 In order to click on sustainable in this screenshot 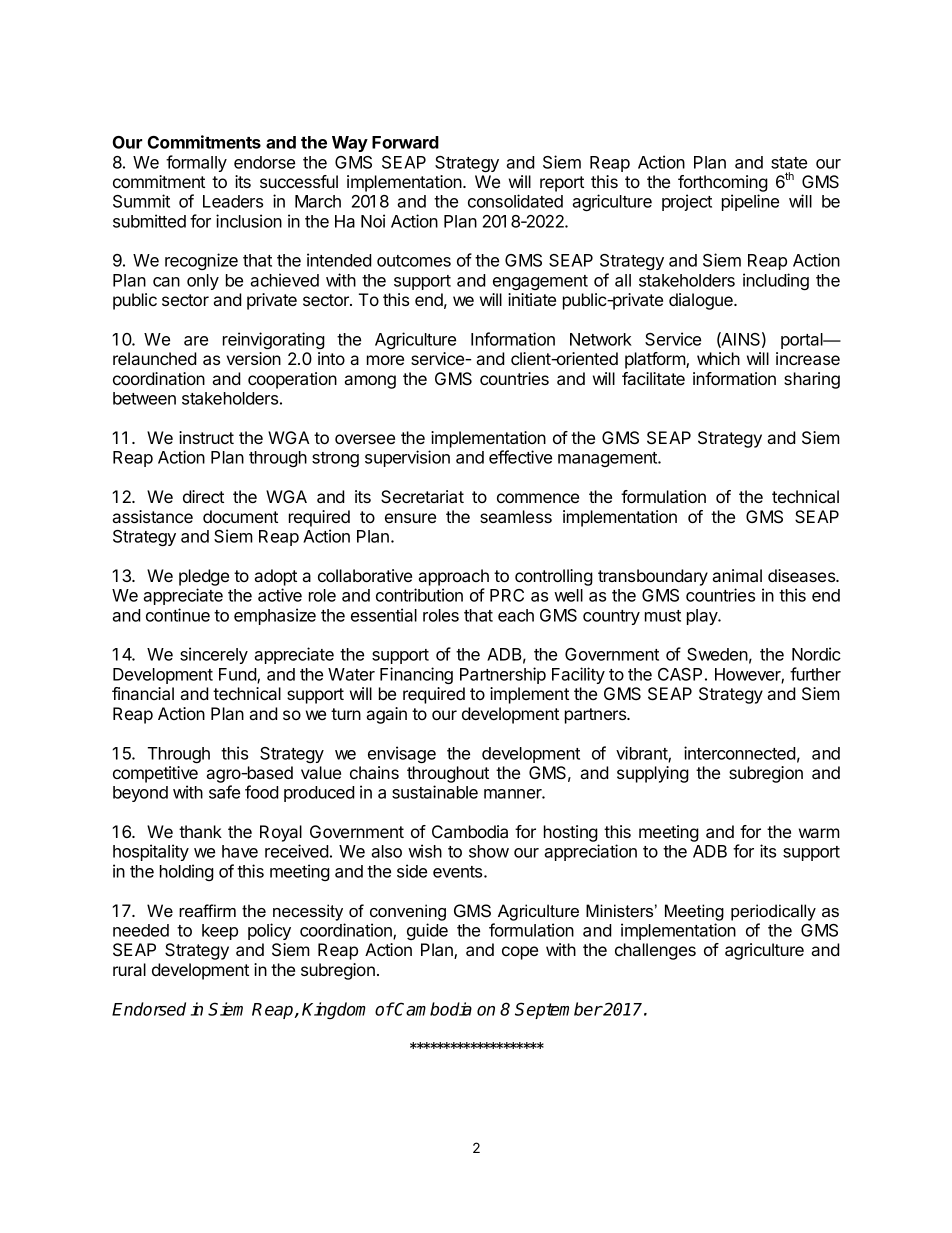, I will do `click(435, 792)`.
